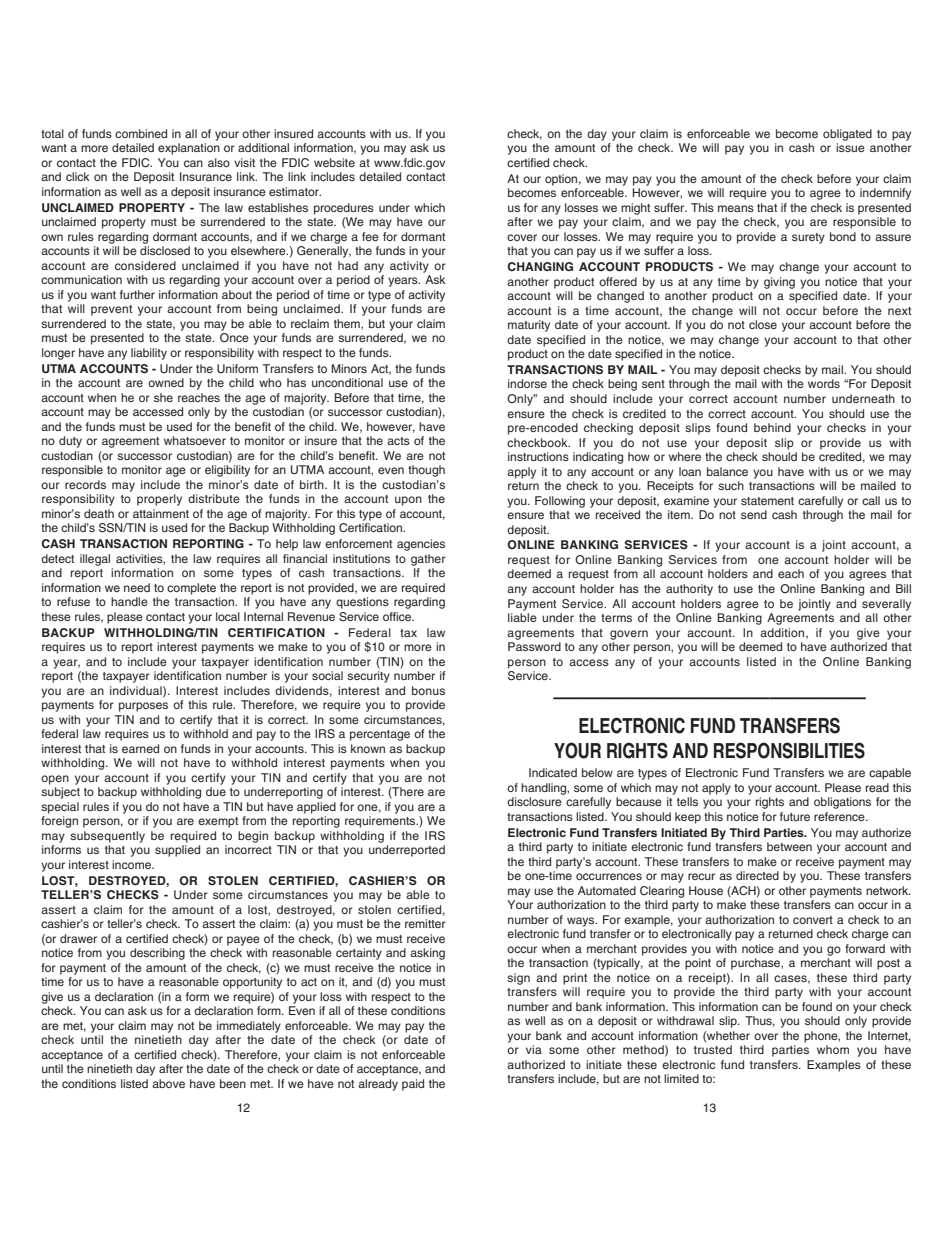 Image resolution: width=952 pixels, height=1233 pixels. I want to click on earned, so click(140, 748).
